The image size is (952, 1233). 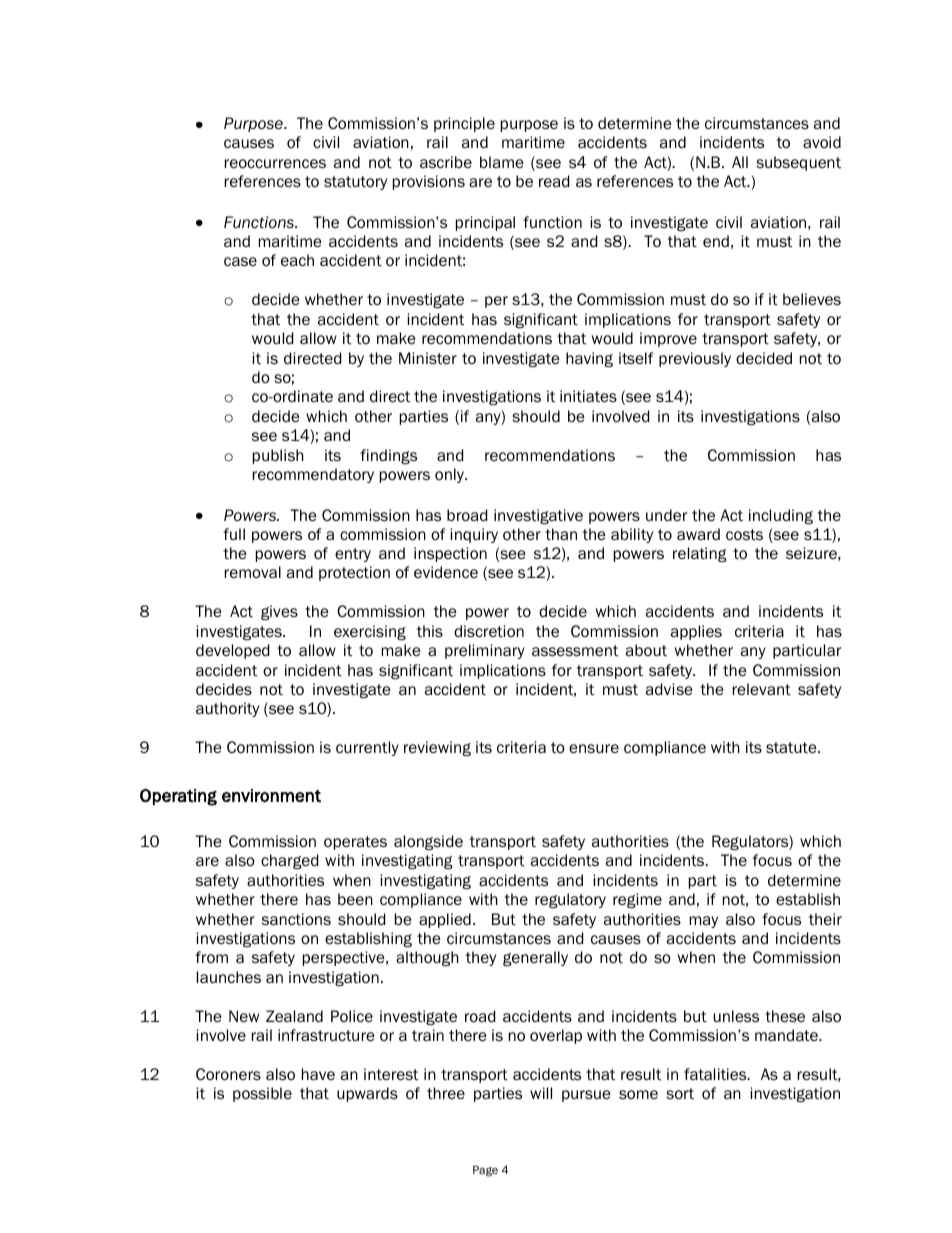 What do you see at coordinates (355, 183) in the screenshot?
I see `statutory` at bounding box center [355, 183].
